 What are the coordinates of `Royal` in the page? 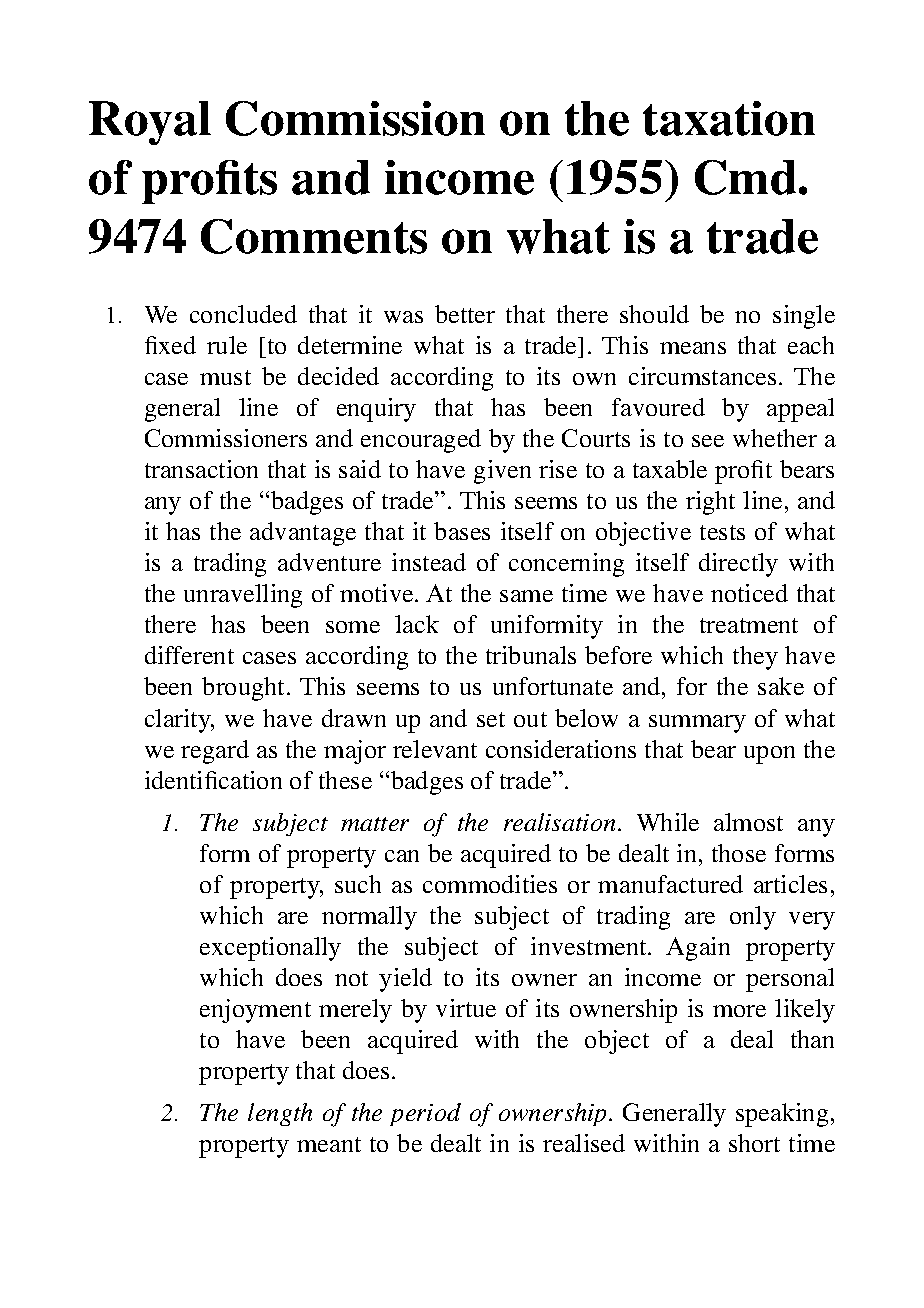 It's located at (150, 123).
